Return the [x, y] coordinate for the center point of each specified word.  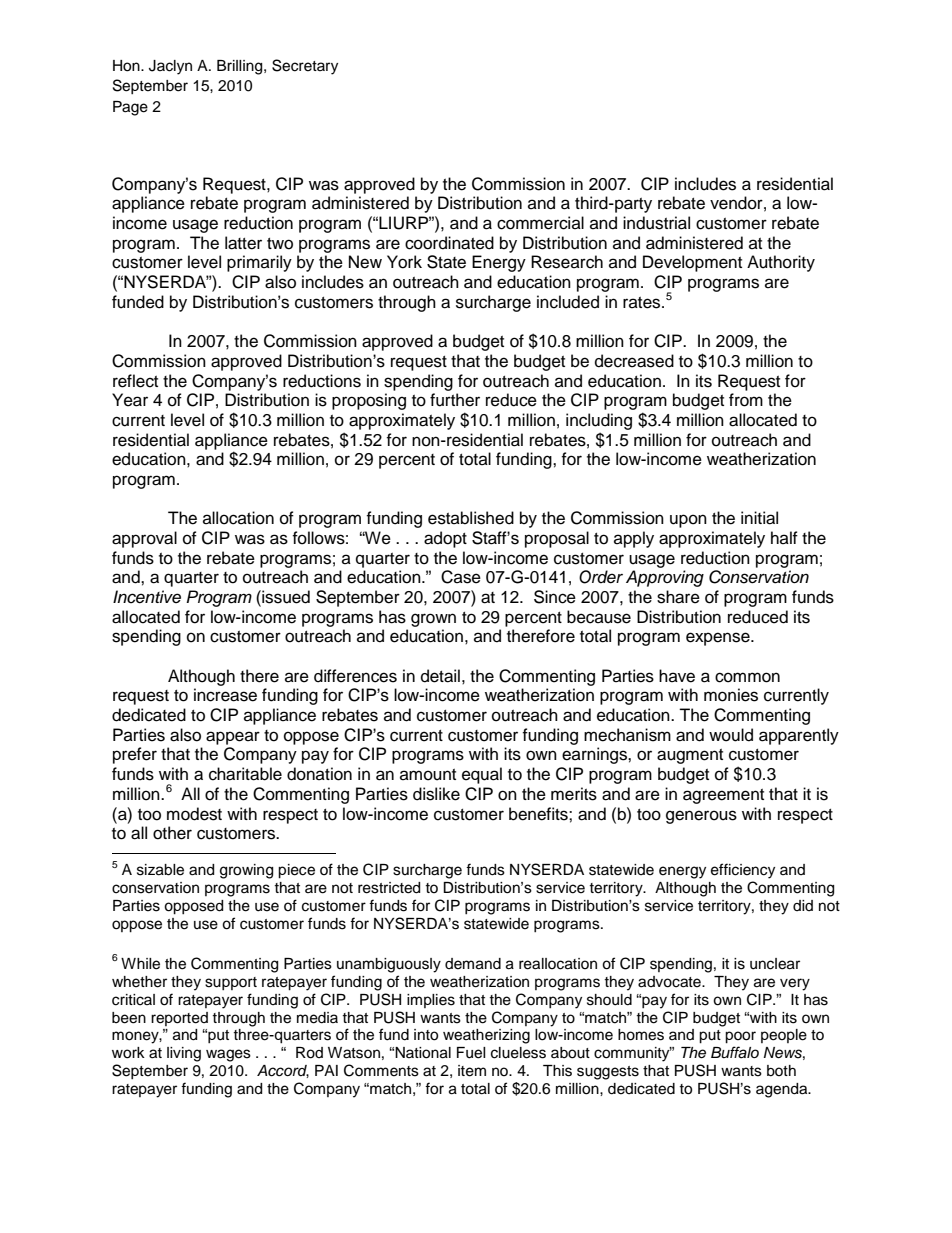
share [678, 597]
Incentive [147, 597]
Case [461, 577]
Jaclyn [170, 67]
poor [740, 1037]
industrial [656, 223]
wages [228, 1055]
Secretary [305, 67]
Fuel [471, 1053]
